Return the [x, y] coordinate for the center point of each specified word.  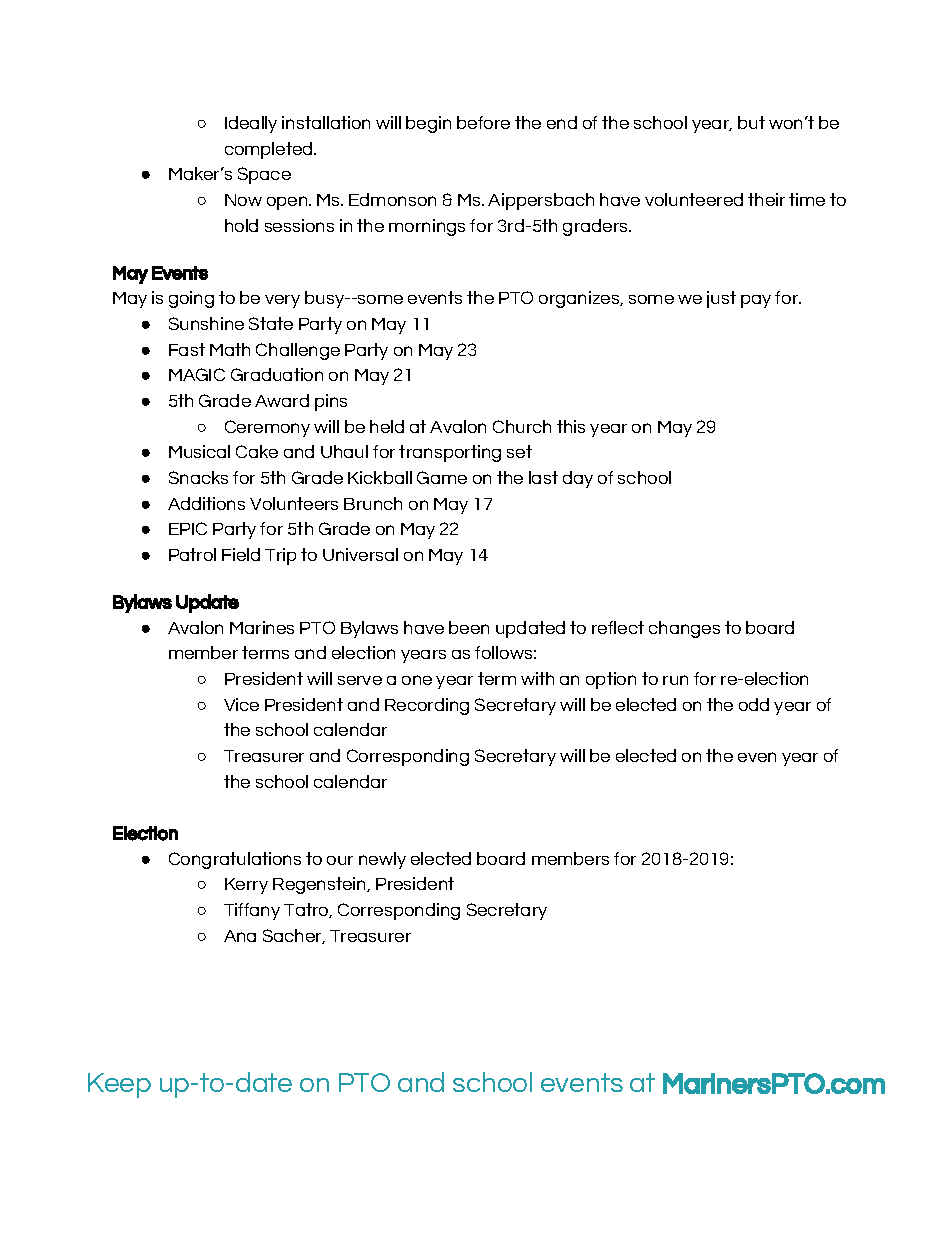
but [751, 122]
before [483, 122]
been [469, 627]
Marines [262, 627]
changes [684, 629]
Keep [119, 1085]
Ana [240, 936]
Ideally [251, 124]
